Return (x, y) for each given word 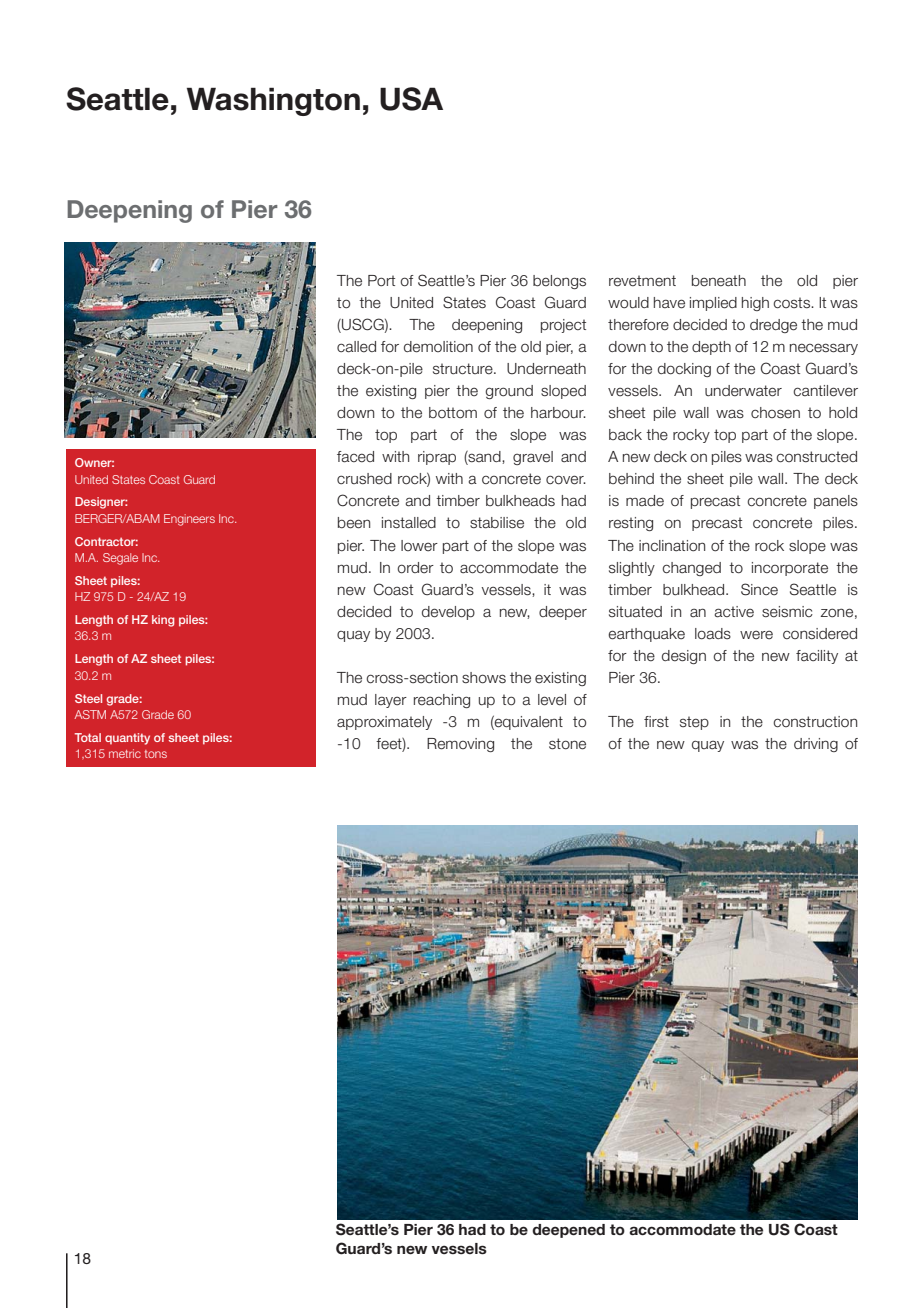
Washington (273, 101)
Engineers (189, 520)
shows (484, 678)
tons (156, 754)
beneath (719, 281)
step (694, 723)
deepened (568, 1231)
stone (567, 744)
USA (411, 99)
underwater (743, 391)
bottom (453, 413)
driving (816, 745)
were (756, 635)
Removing (460, 745)
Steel (88, 698)
